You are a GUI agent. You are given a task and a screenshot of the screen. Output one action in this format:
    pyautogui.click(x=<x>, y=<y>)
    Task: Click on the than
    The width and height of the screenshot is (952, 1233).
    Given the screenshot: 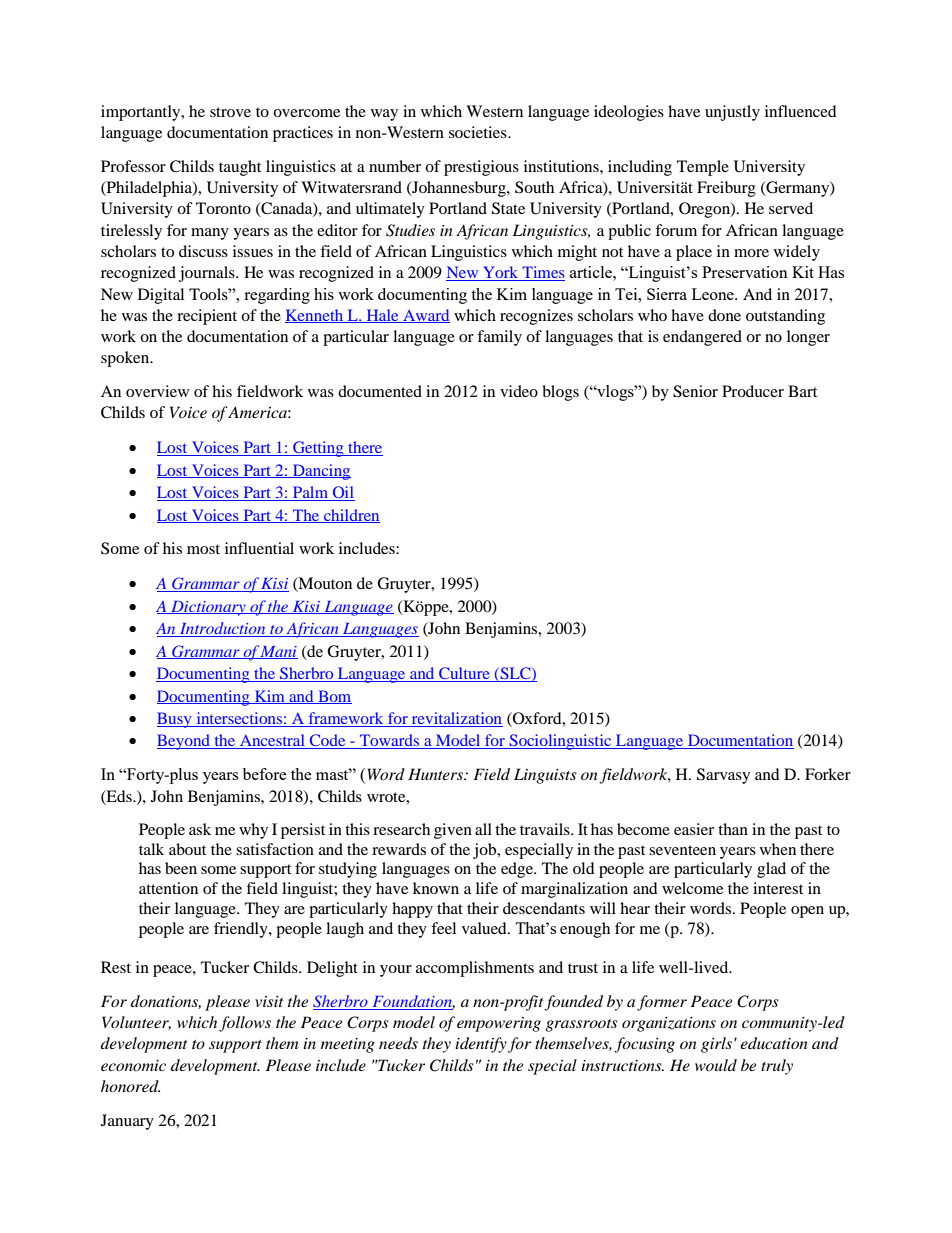 What is the action you would take?
    pyautogui.click(x=733, y=829)
